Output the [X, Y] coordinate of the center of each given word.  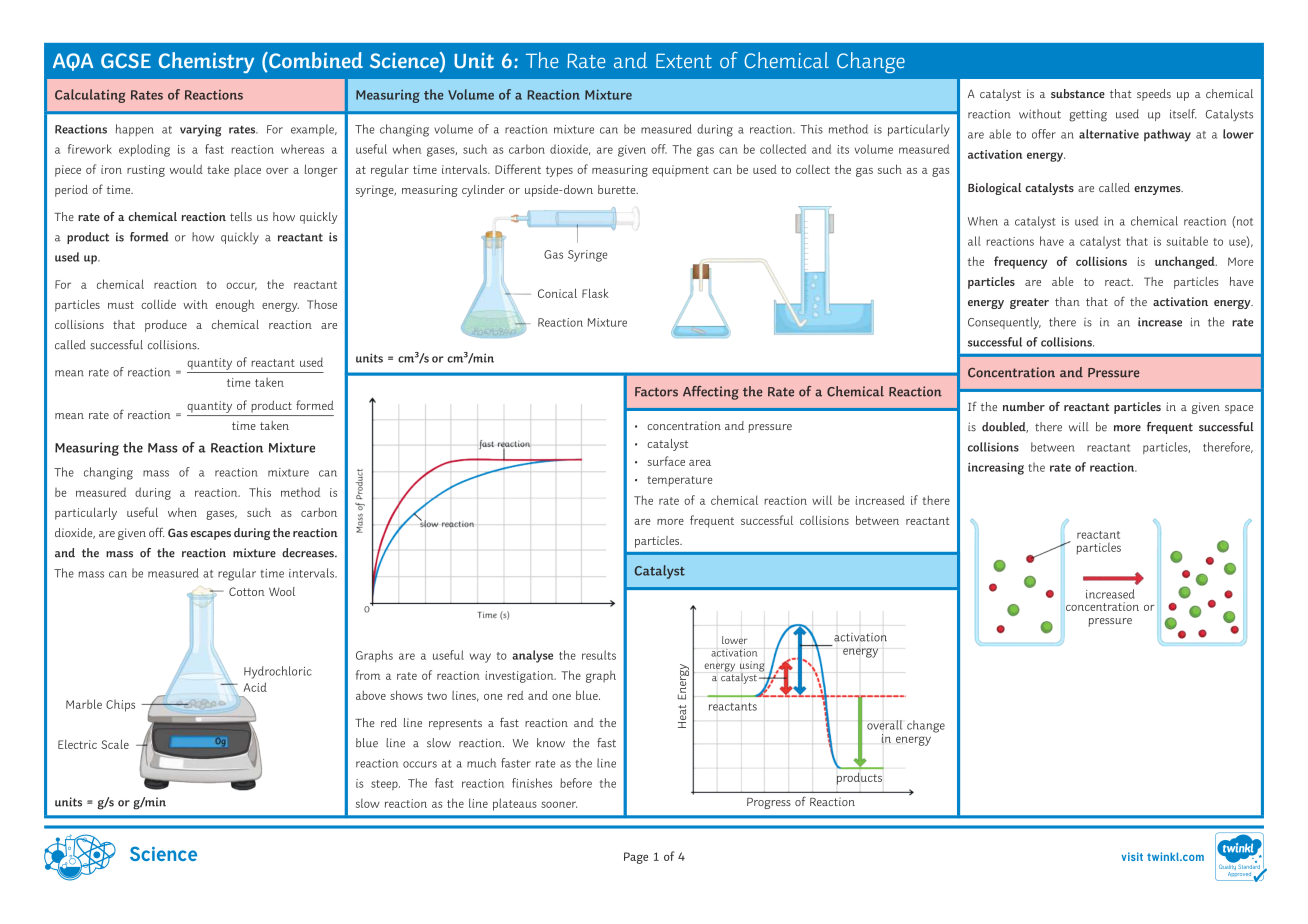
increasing [996, 468]
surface [666, 461]
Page [636, 858]
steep [385, 785]
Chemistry [206, 62]
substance [1078, 93]
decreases [309, 553]
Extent [684, 60]
